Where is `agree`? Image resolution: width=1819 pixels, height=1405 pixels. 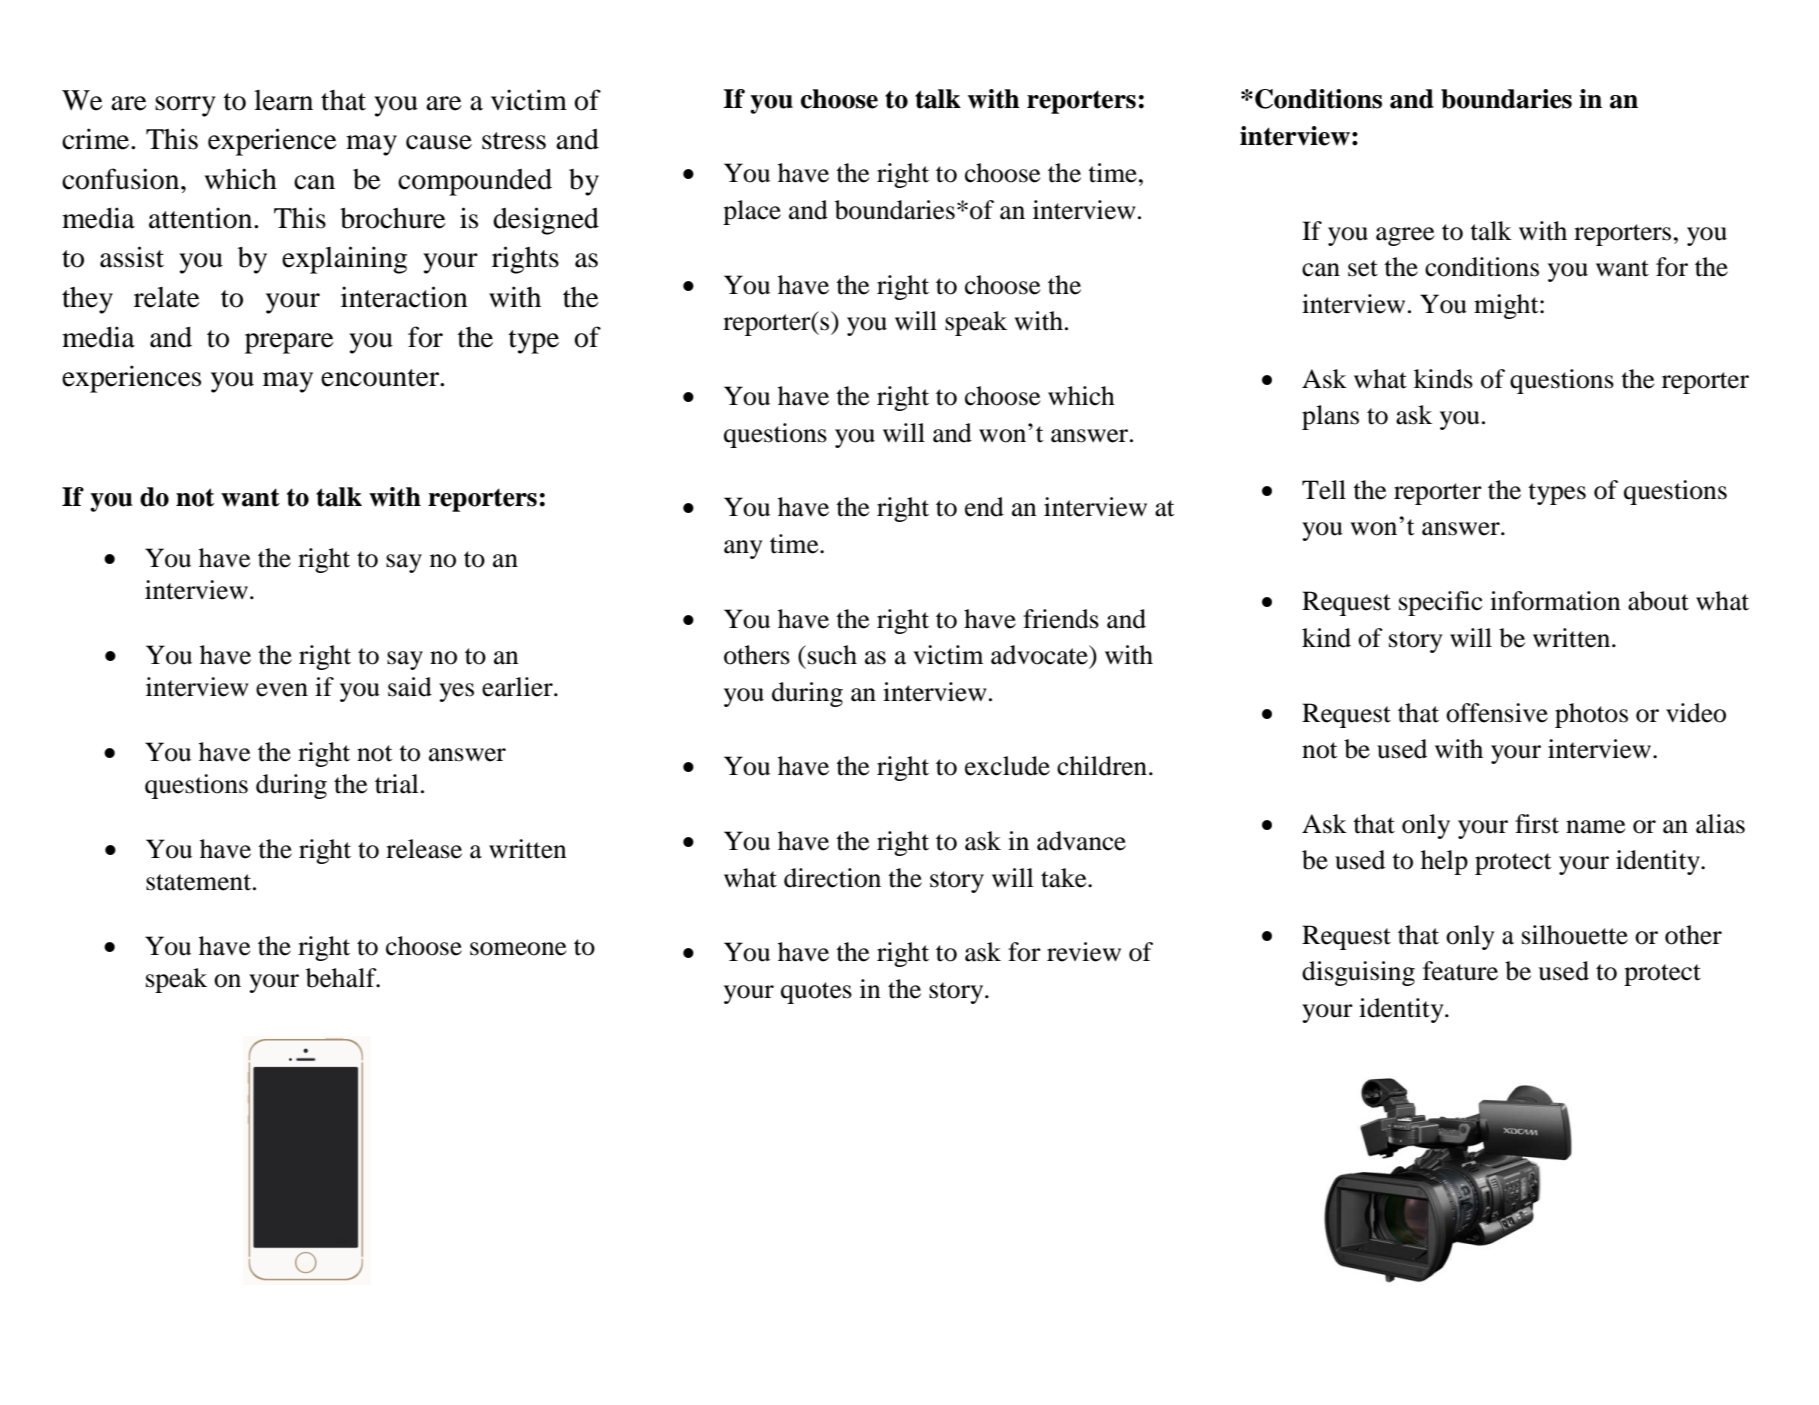
agree is located at coordinates (1405, 236).
